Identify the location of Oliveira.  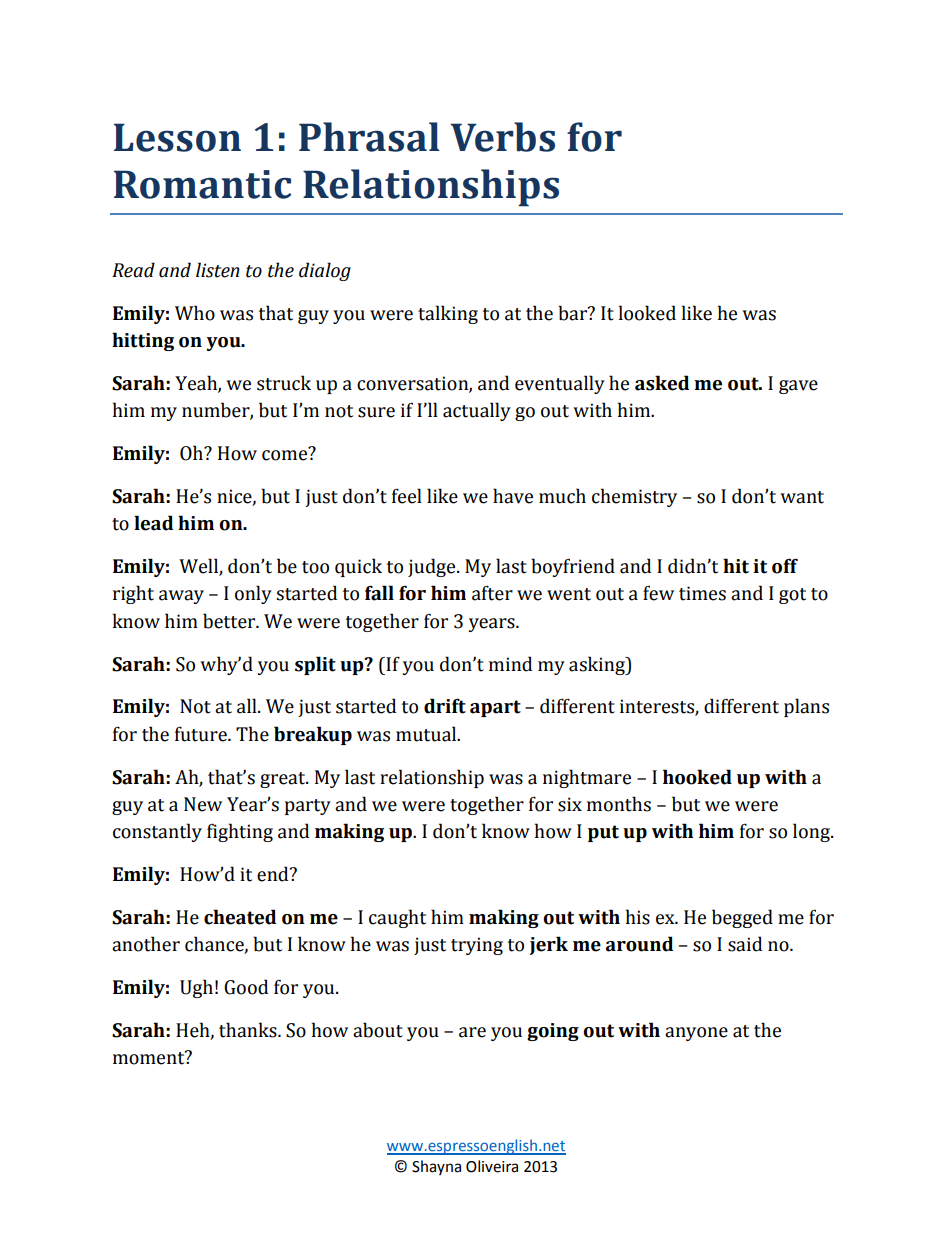
(492, 1166).
